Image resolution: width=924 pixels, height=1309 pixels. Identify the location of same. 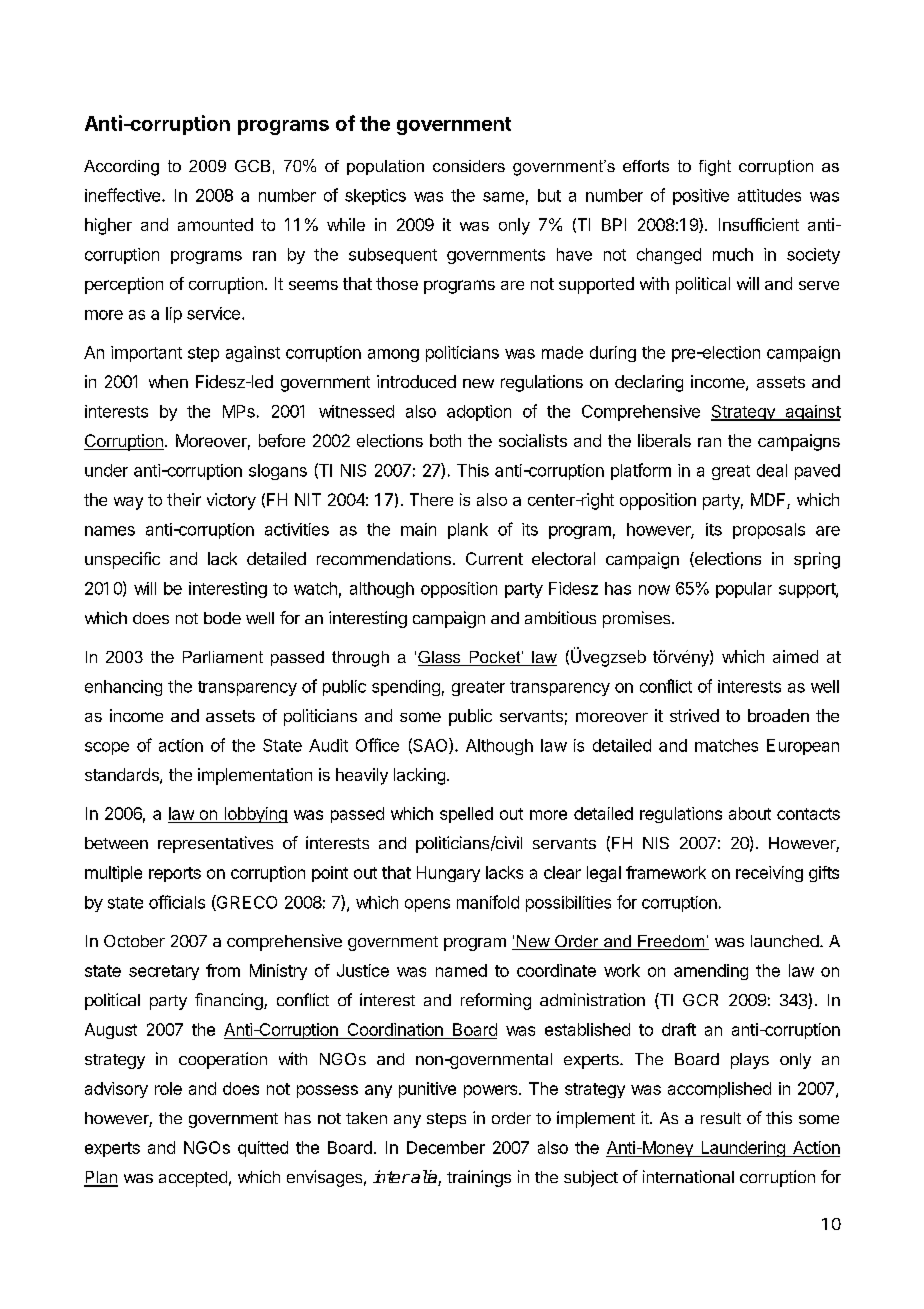
(503, 197).
